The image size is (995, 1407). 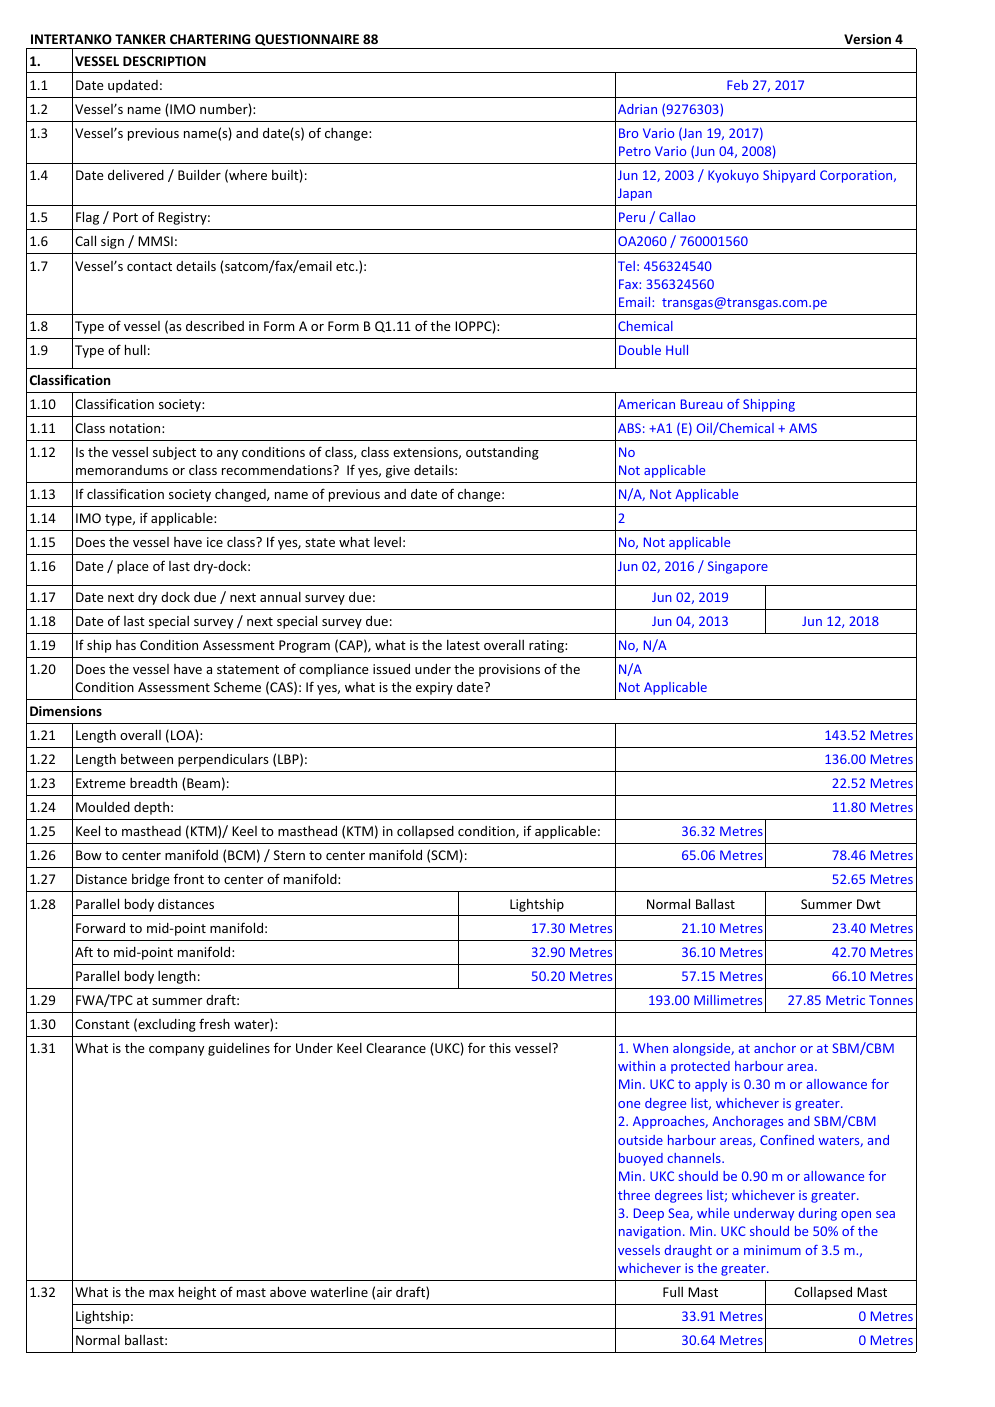 What do you see at coordinates (738, 567) in the screenshot?
I see `Singapore` at bounding box center [738, 567].
